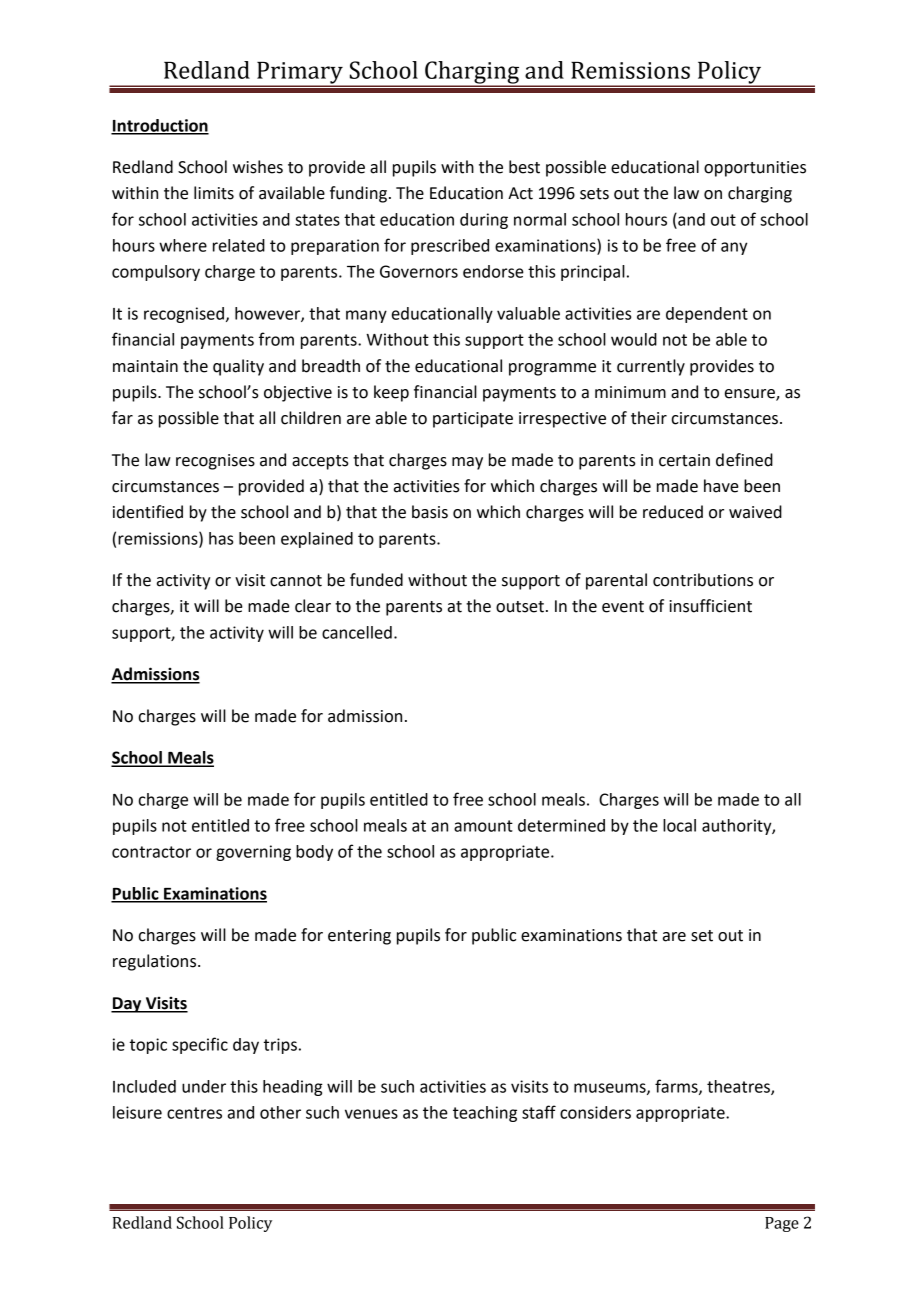  Describe the element at coordinates (194, 1113) in the document. I see `centres` at that location.
